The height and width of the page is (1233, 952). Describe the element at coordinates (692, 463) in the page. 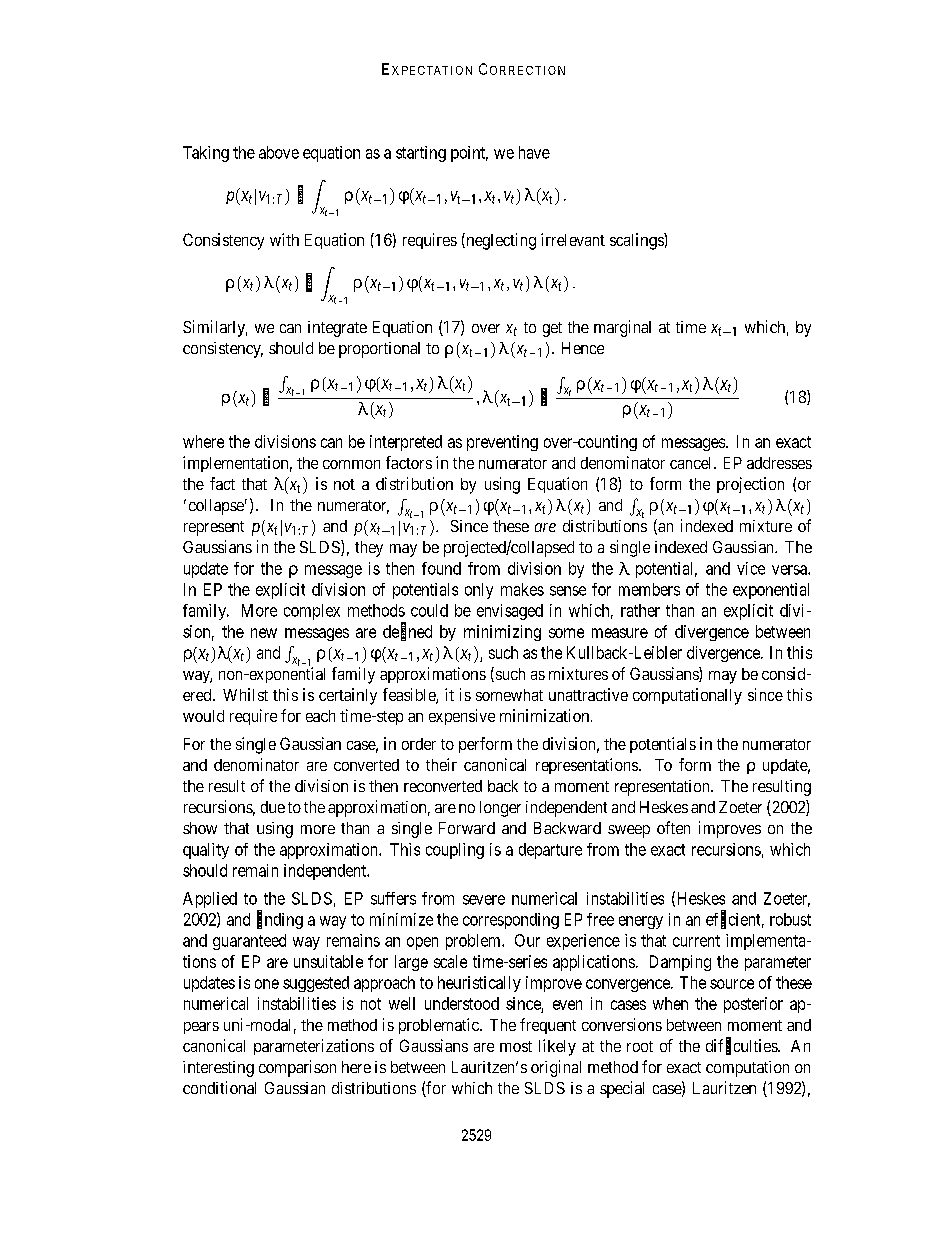

I see `cancel` at that location.
